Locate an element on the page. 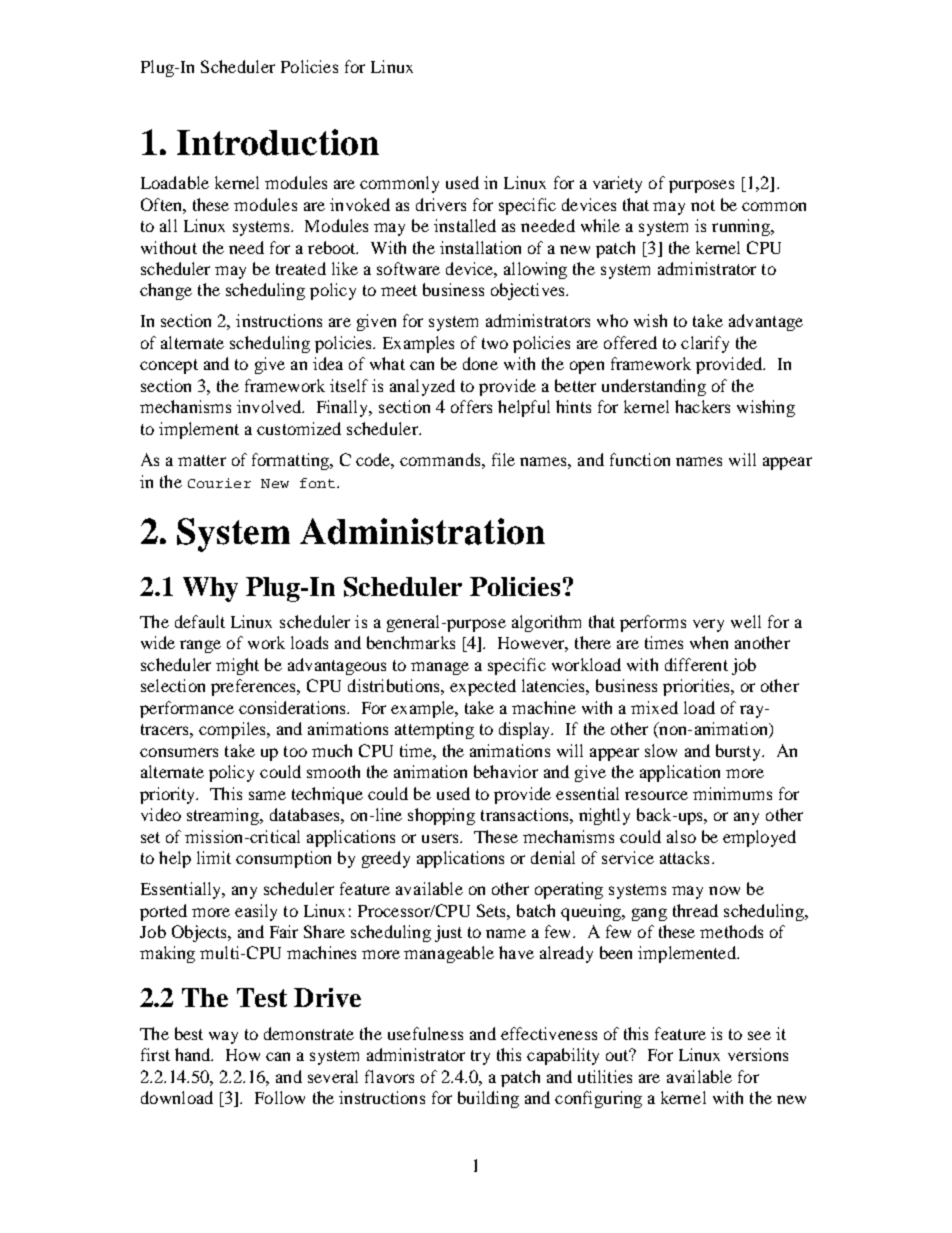 Image resolution: width=952 pixels, height=1233 pixels. limit is located at coordinates (214, 857).
